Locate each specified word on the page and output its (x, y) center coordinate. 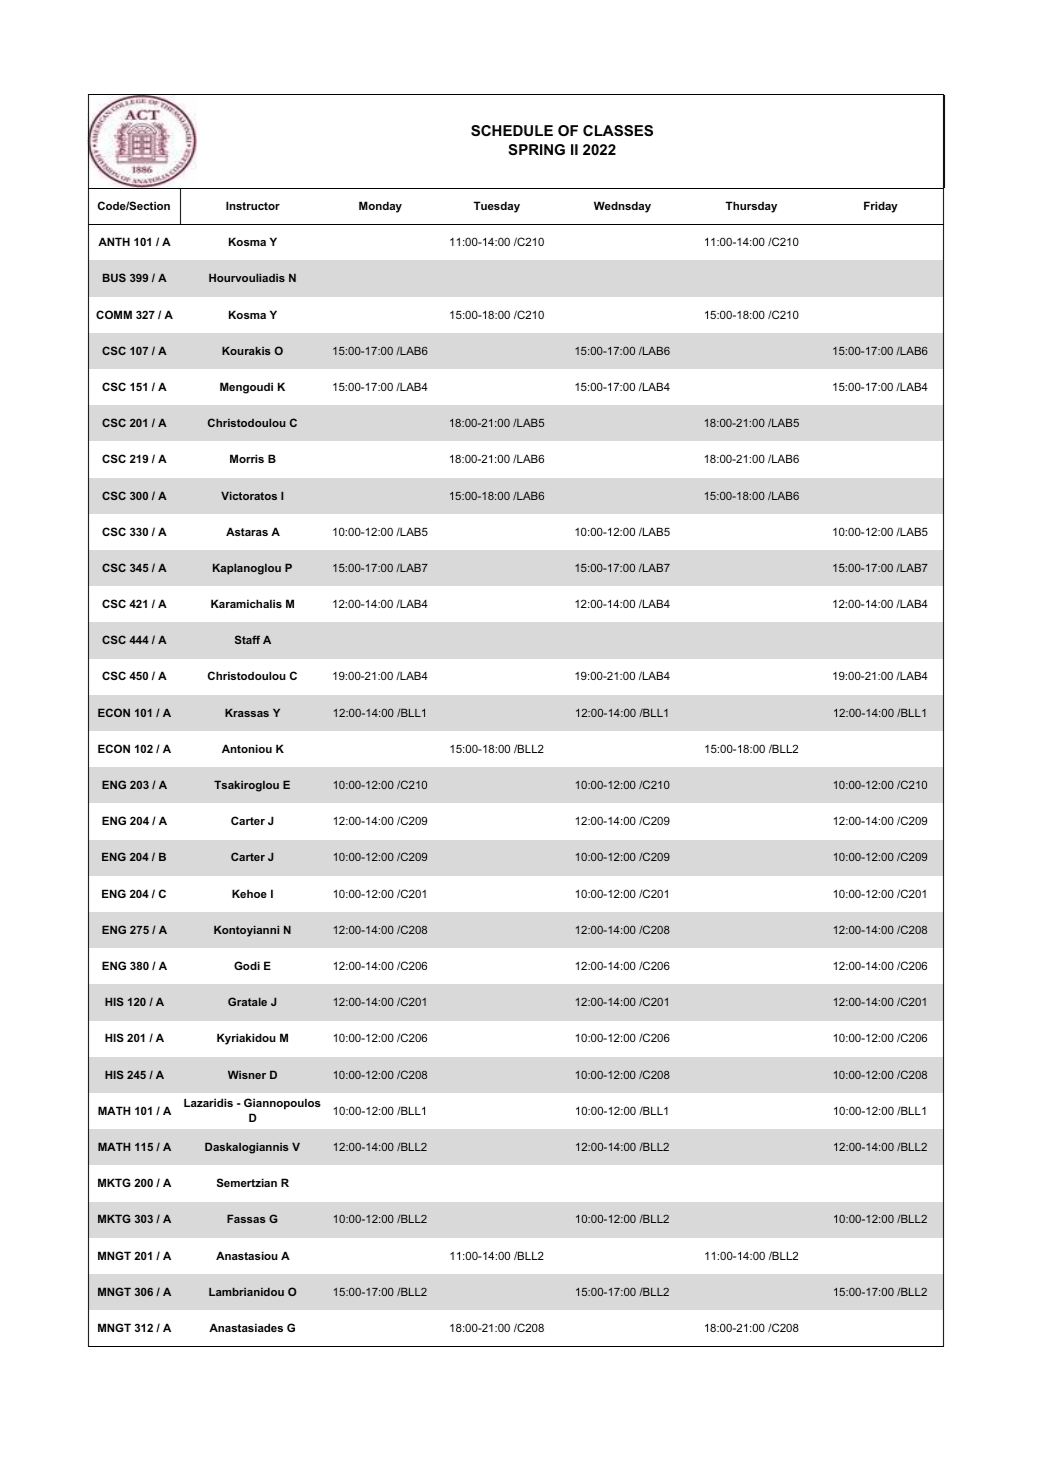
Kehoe (249, 893)
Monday (380, 207)
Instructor (253, 205)
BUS (114, 277)
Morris (247, 458)
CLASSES (618, 130)
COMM (114, 314)
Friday (881, 207)
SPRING (536, 149)
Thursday (751, 207)
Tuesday (496, 207)
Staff (247, 639)
